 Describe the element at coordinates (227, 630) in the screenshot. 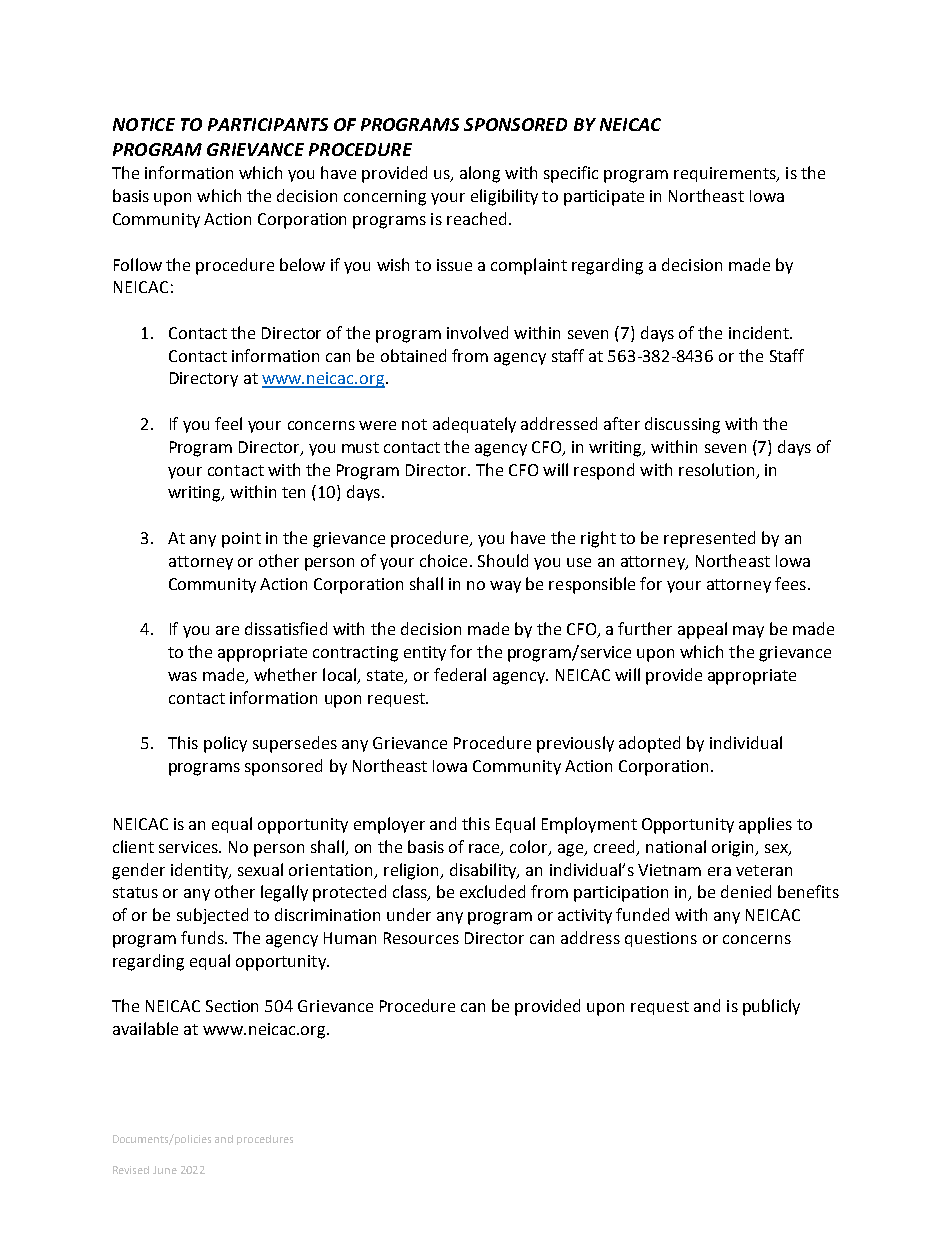

I see `are` at that location.
